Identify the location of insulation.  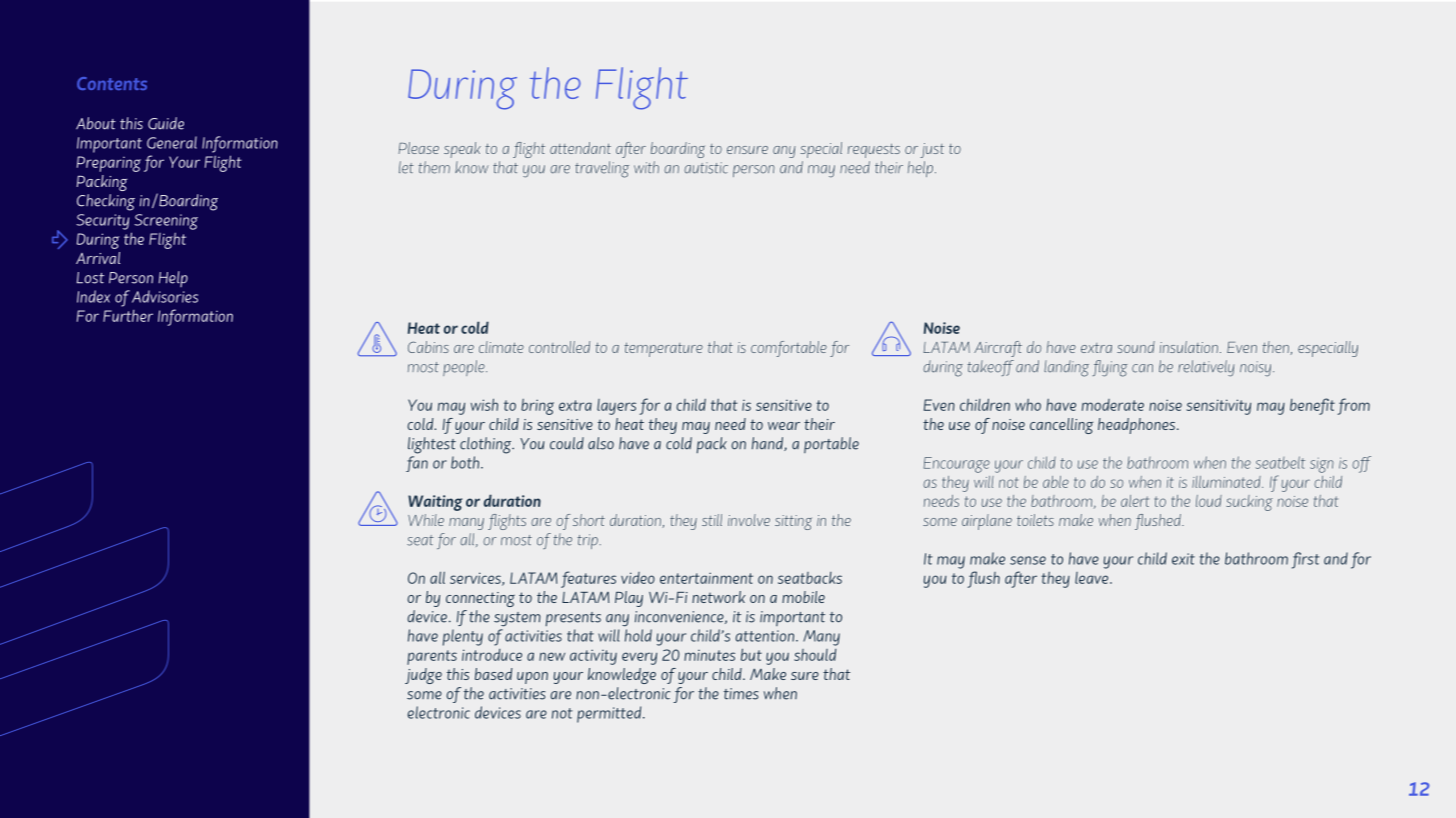
(1189, 347).
